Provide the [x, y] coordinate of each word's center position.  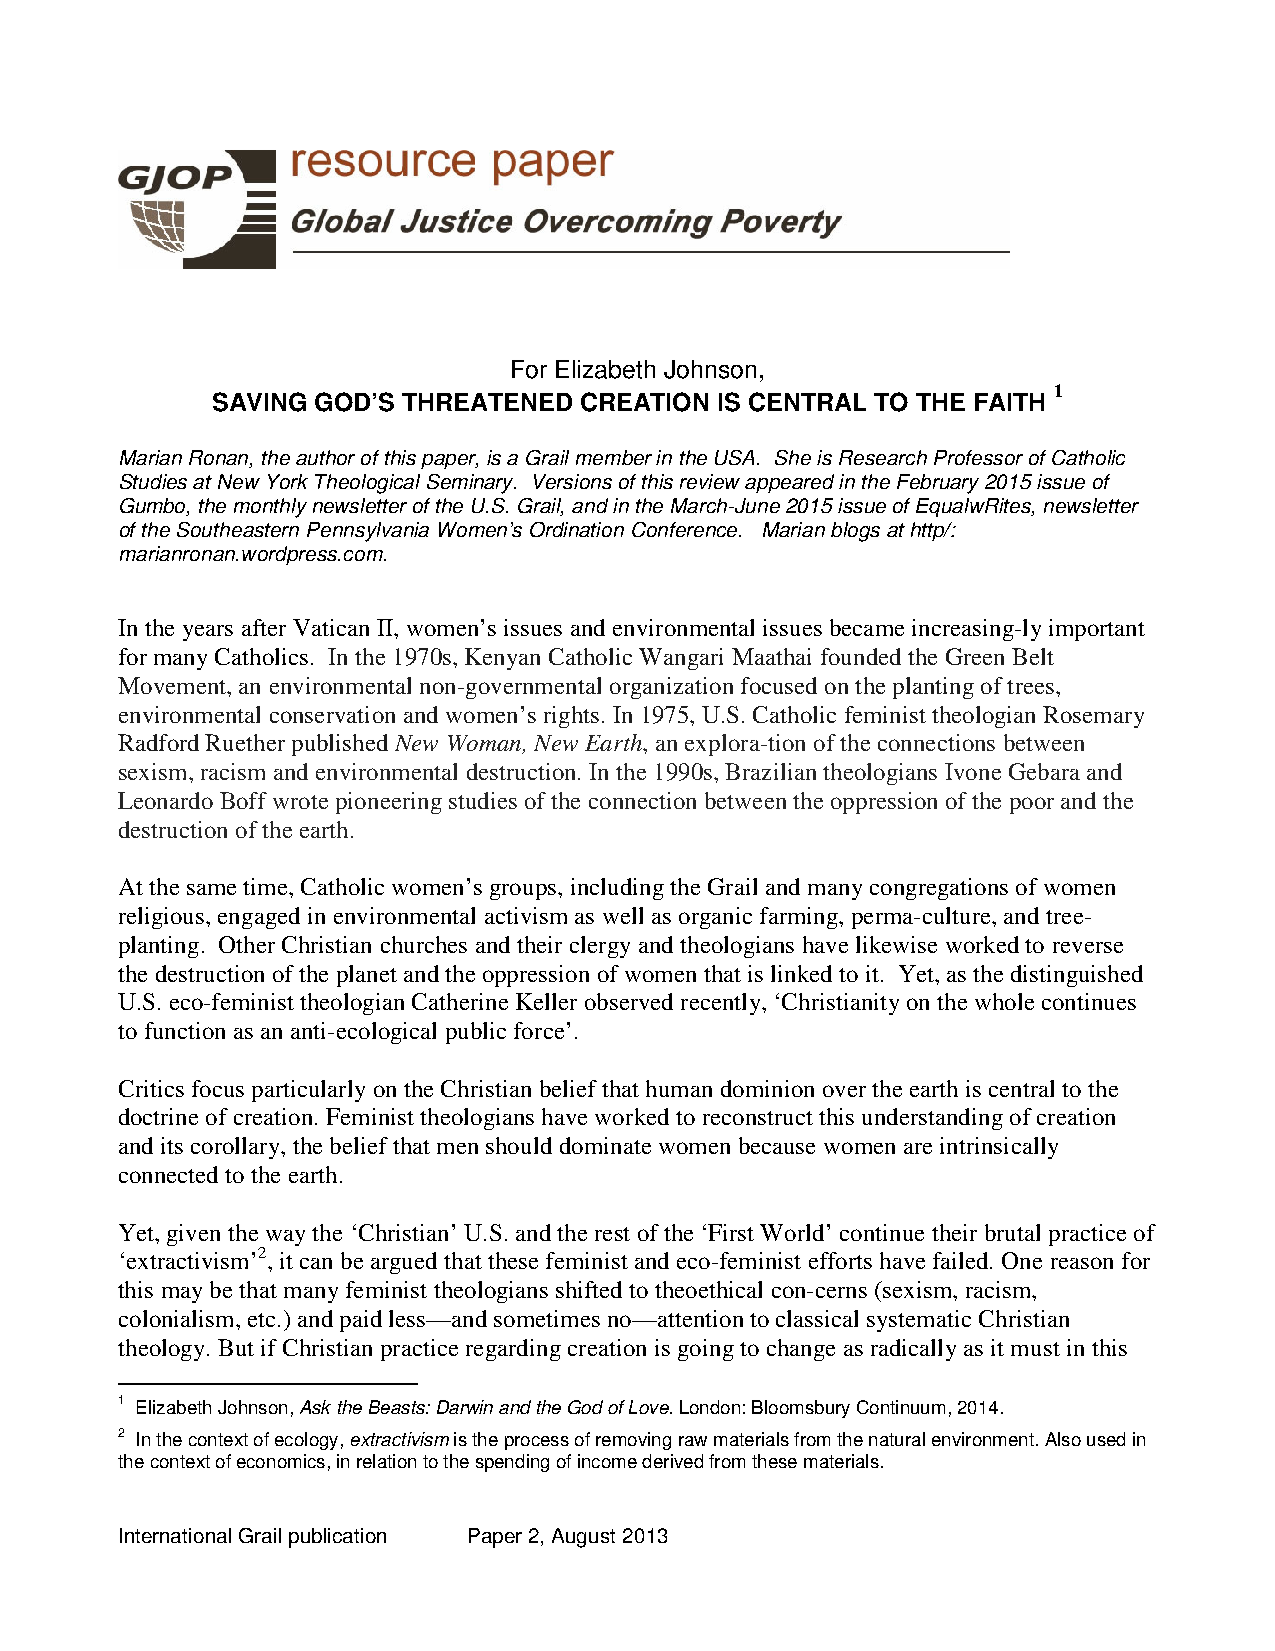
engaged [259, 918]
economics [281, 1461]
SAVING [259, 402]
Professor [978, 457]
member [614, 457]
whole [1004, 1001]
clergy [600, 947]
